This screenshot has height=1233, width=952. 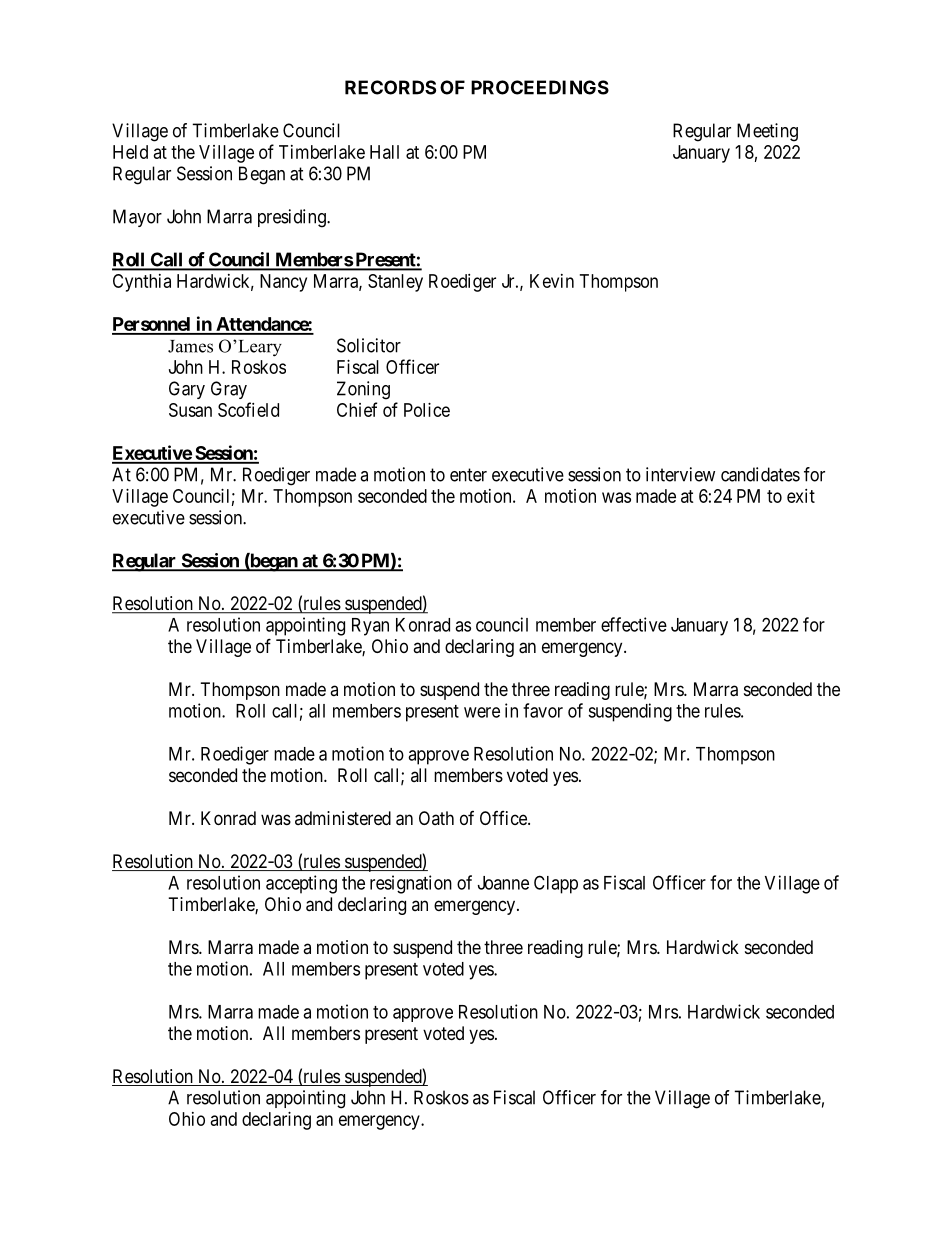 I want to click on RECORDS, so click(x=390, y=87).
